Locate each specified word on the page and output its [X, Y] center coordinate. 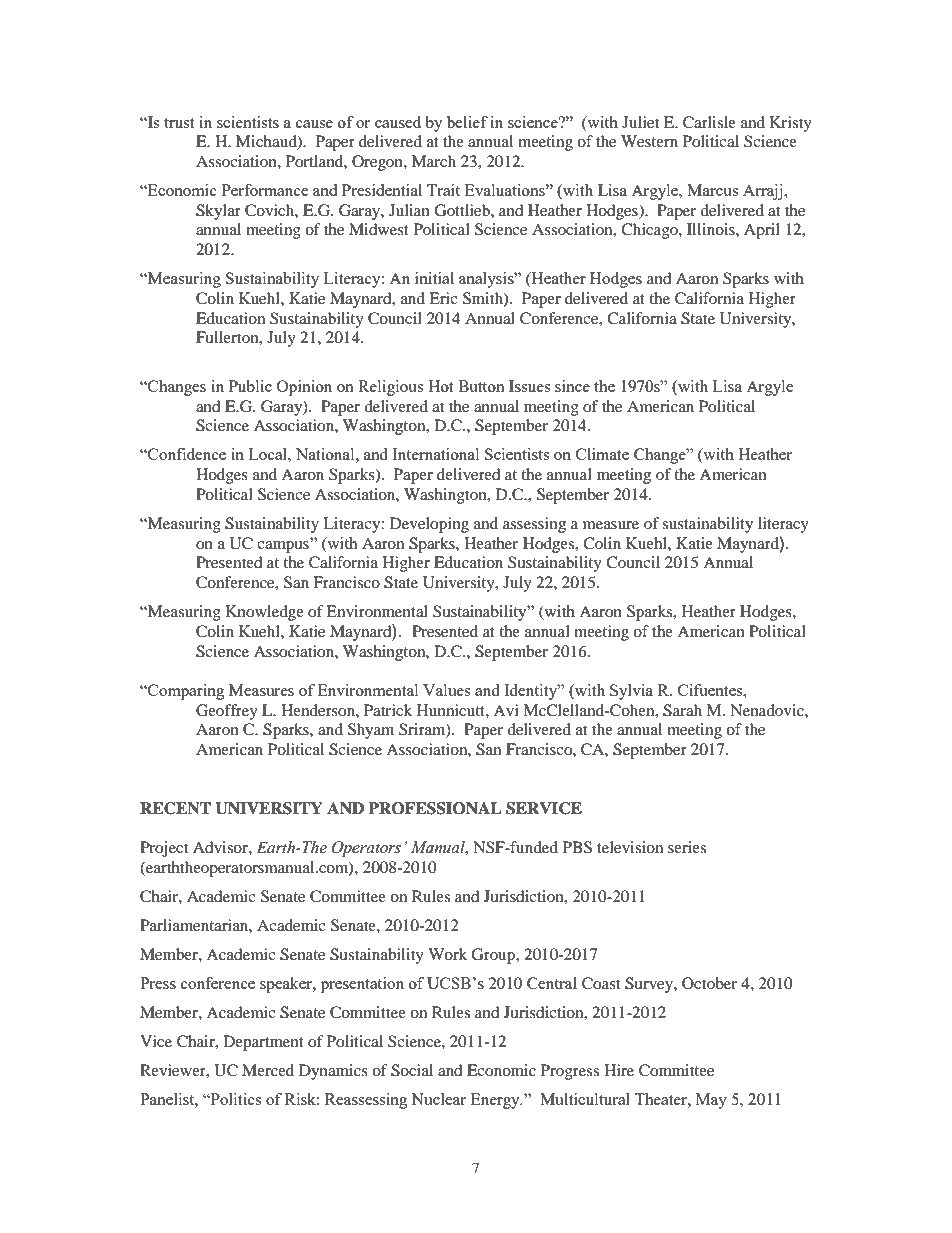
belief [467, 122]
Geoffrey [227, 712]
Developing [429, 525]
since [572, 386]
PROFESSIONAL [435, 808]
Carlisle [709, 122]
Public [250, 386]
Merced [268, 1070]
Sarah [682, 710]
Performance [265, 190]
